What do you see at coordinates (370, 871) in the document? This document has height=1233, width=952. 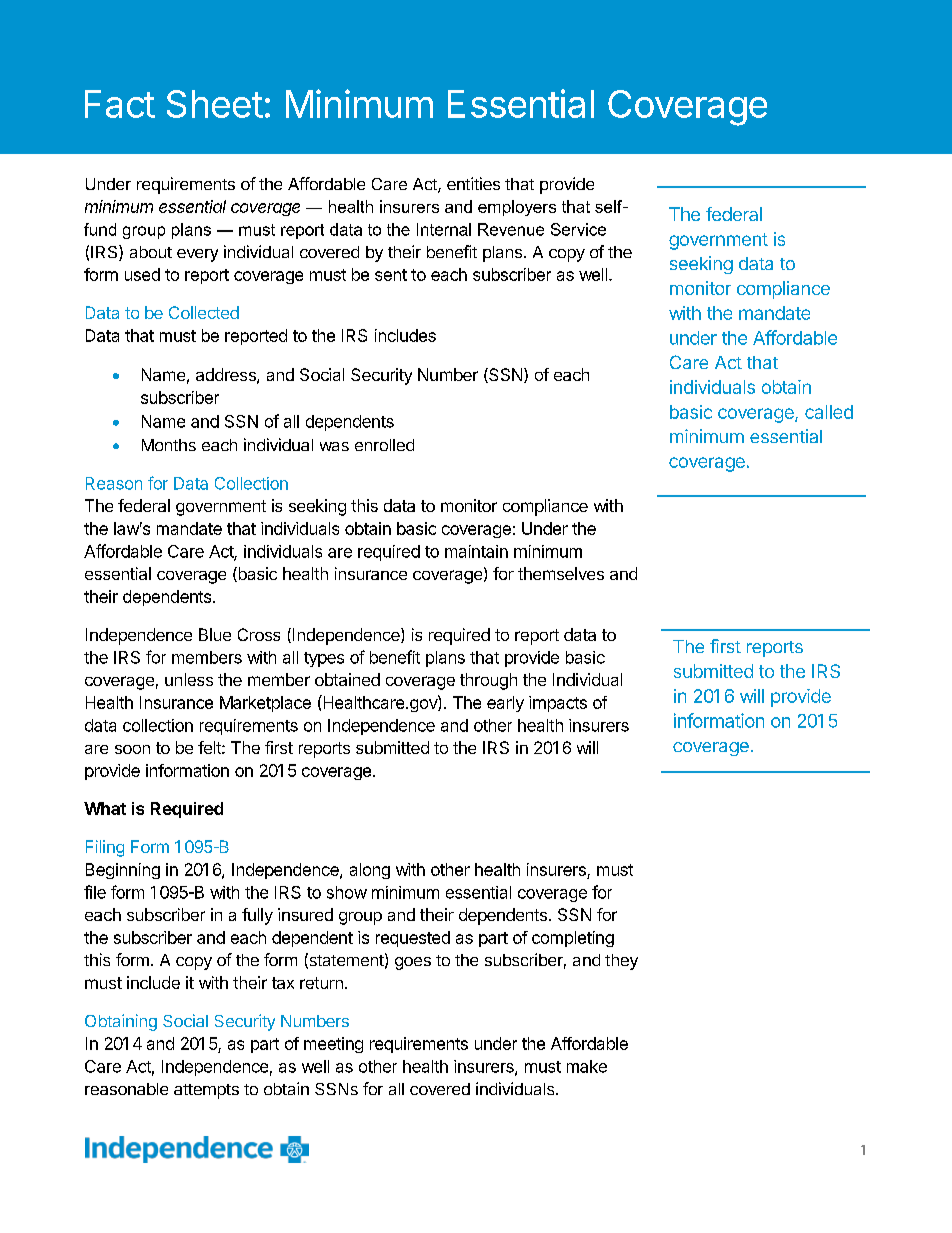 I see `along` at bounding box center [370, 871].
